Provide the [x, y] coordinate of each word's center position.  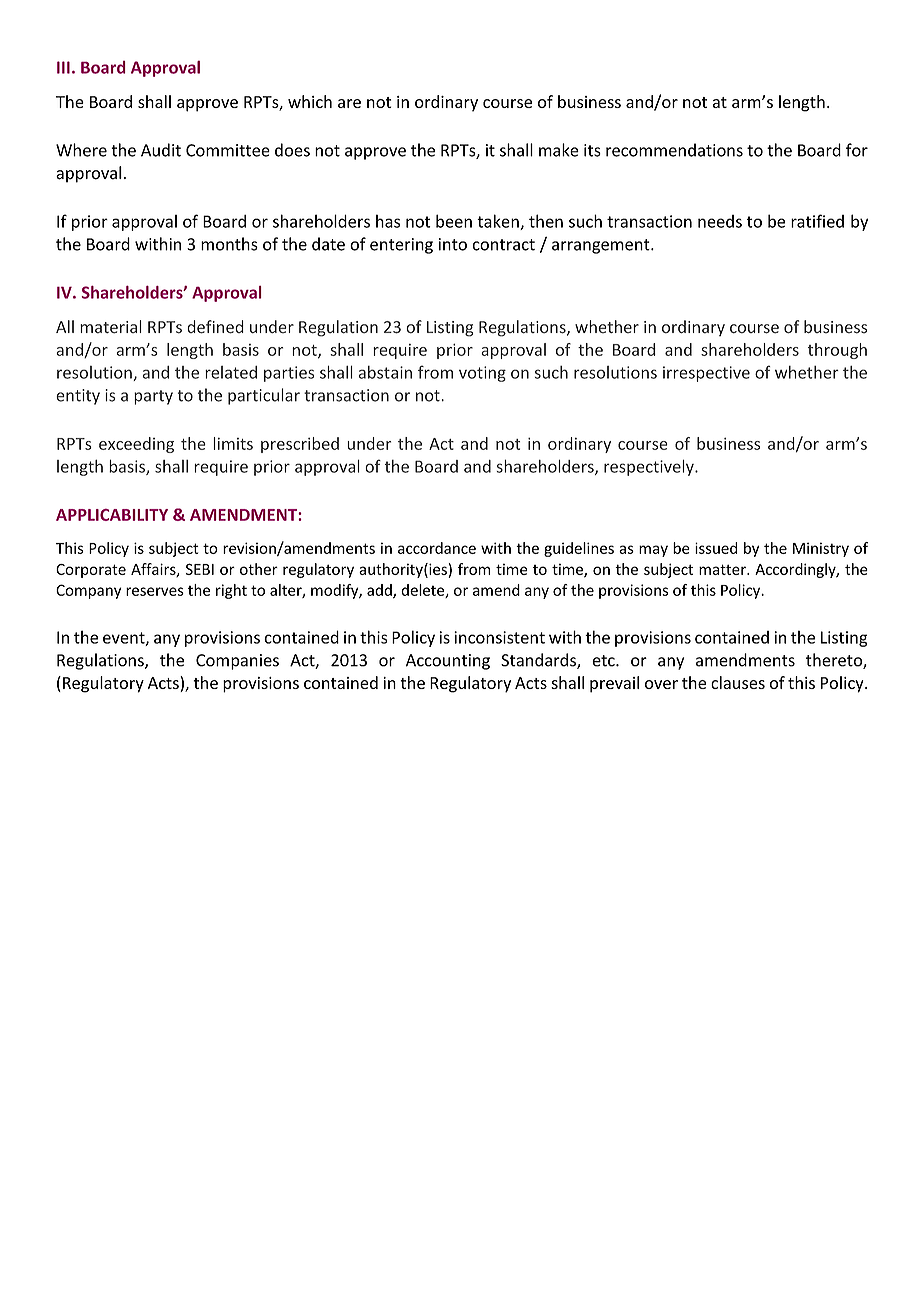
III [63, 67]
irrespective [706, 374]
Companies [237, 662]
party [153, 397]
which [310, 101]
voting [482, 374]
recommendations [674, 150]
